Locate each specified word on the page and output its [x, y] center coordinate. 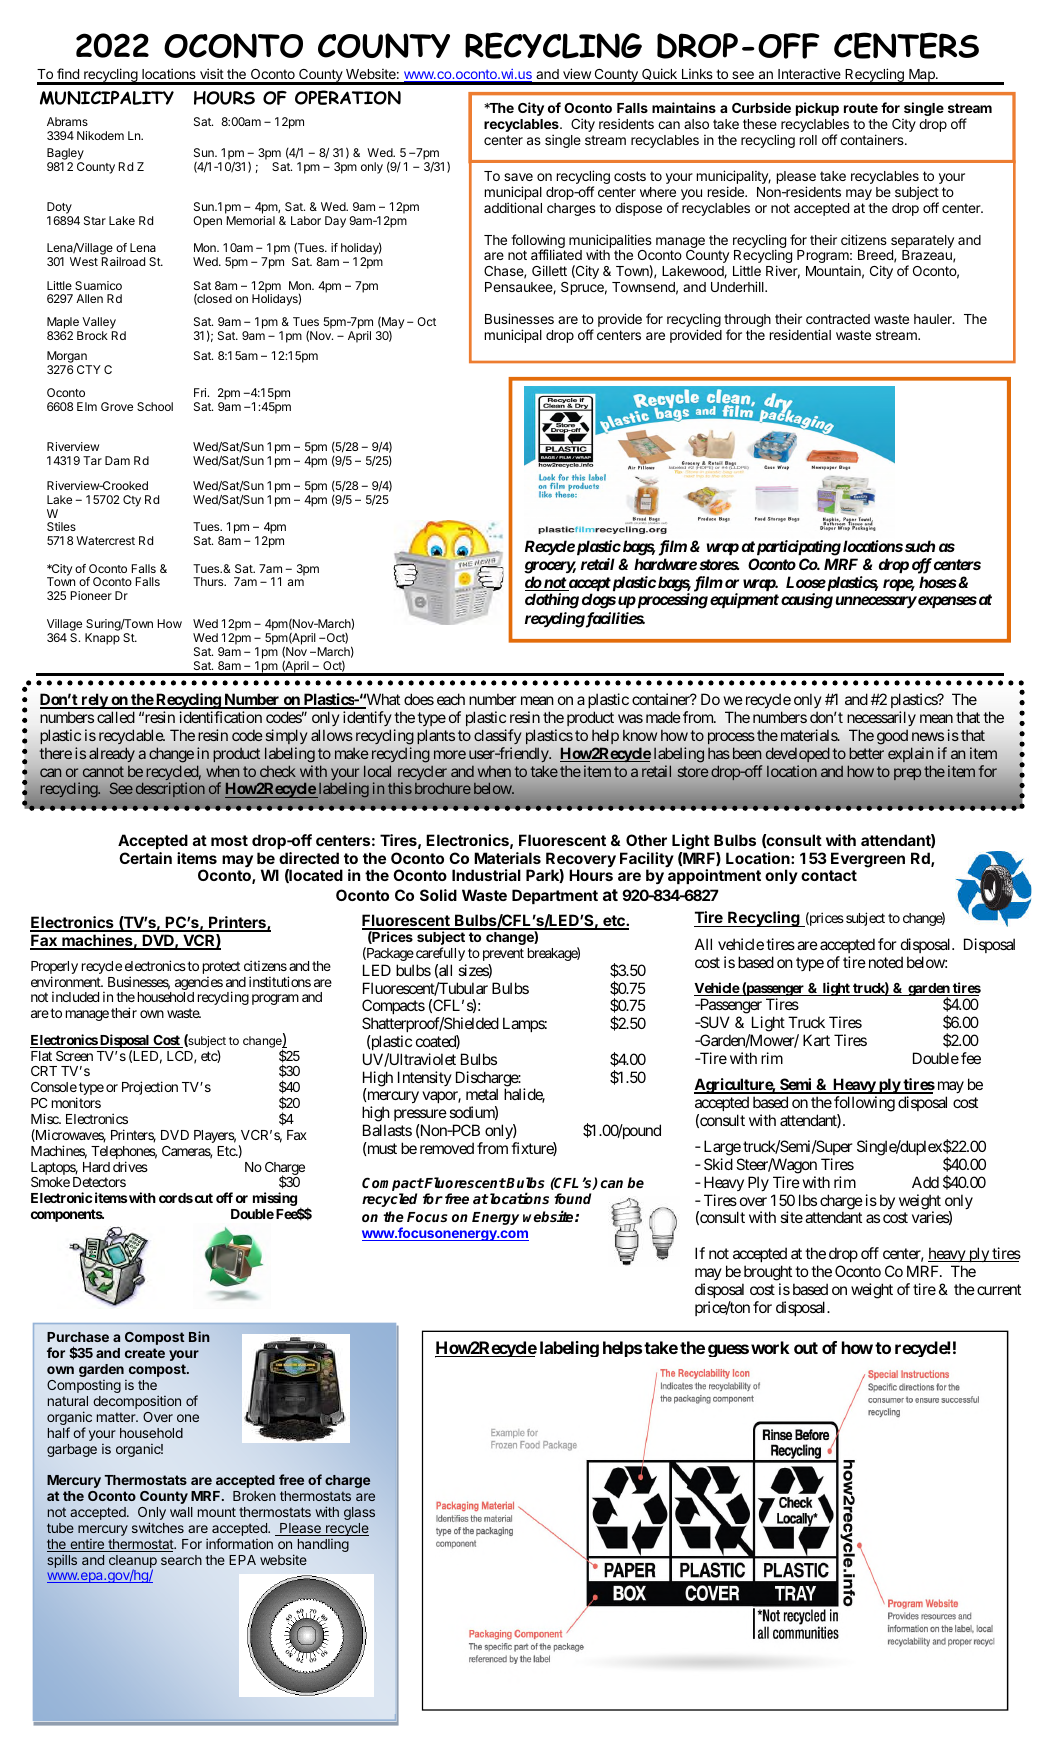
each [451, 699]
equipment [744, 600]
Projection [150, 1088]
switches [158, 1527]
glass [359, 1513]
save [518, 177]
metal [482, 1094]
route [861, 108]
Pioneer [91, 595]
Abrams [67, 121]
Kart [816, 1040]
